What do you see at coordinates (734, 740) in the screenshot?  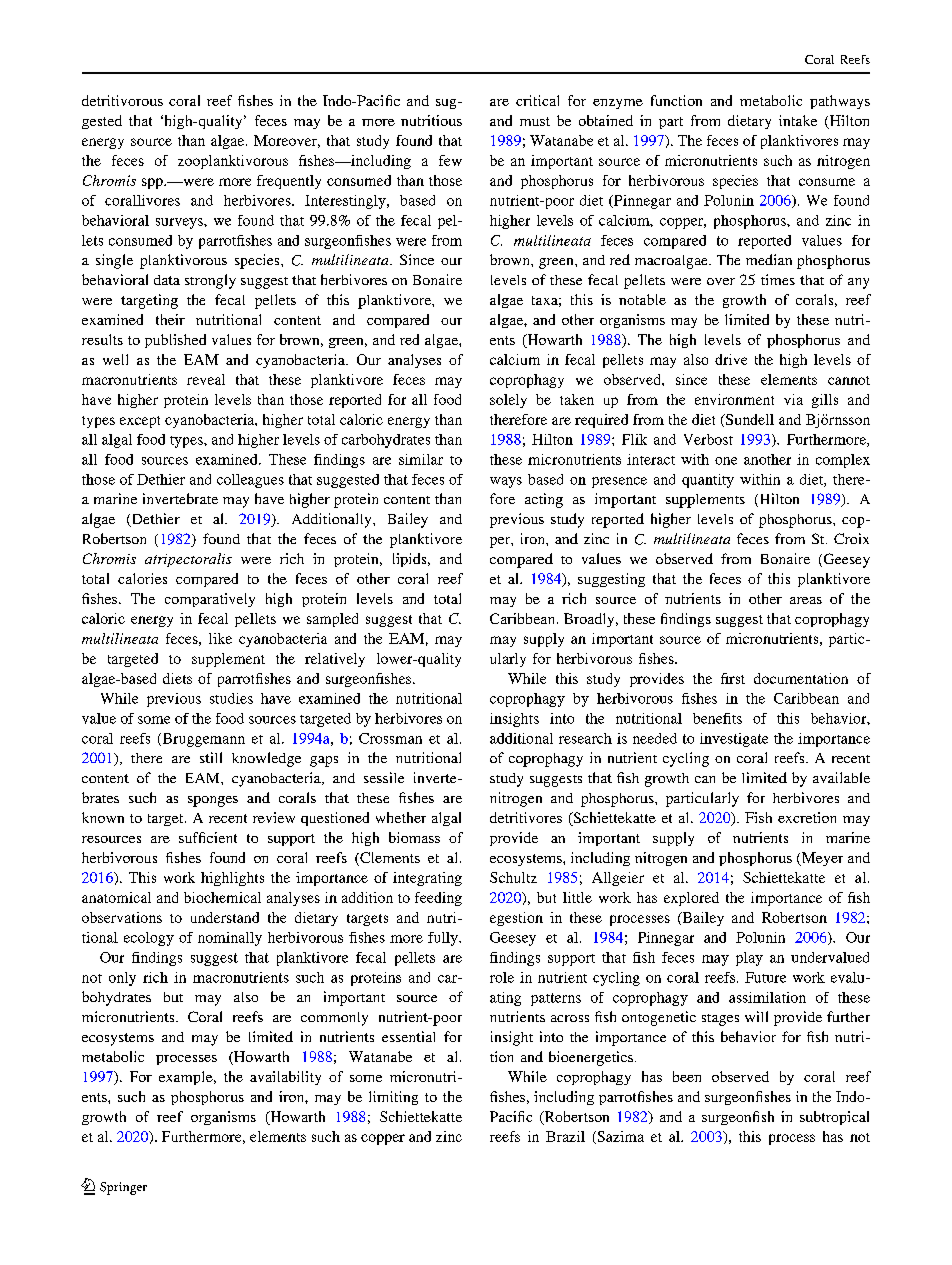 I see `investigate` at bounding box center [734, 740].
